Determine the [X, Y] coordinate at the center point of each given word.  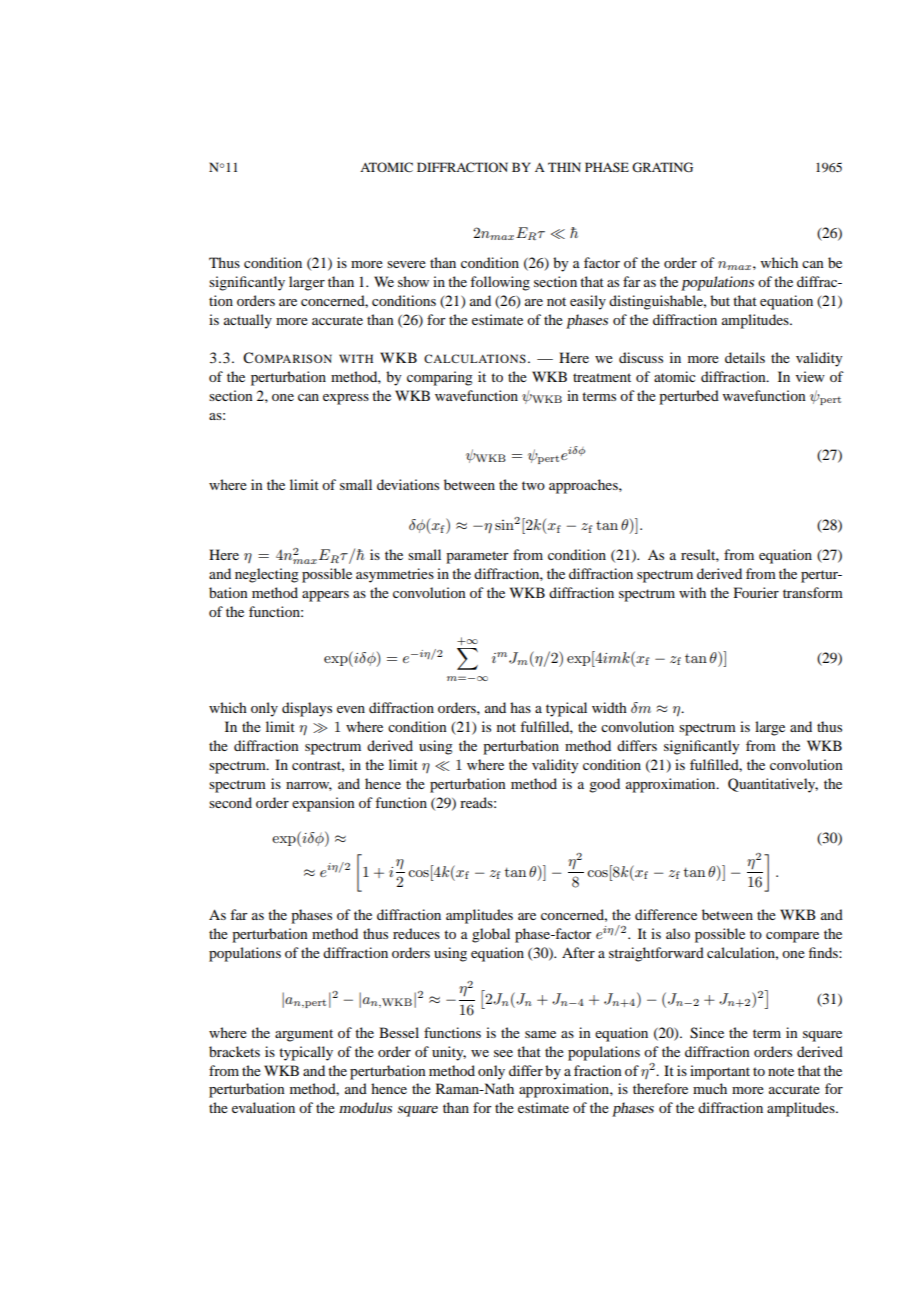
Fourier [756, 592]
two [533, 485]
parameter [477, 557]
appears [325, 596]
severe [406, 264]
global [491, 935]
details [745, 357]
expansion [323, 804]
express [346, 399]
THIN [564, 167]
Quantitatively [773, 785]
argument [304, 1035]
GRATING [662, 167]
